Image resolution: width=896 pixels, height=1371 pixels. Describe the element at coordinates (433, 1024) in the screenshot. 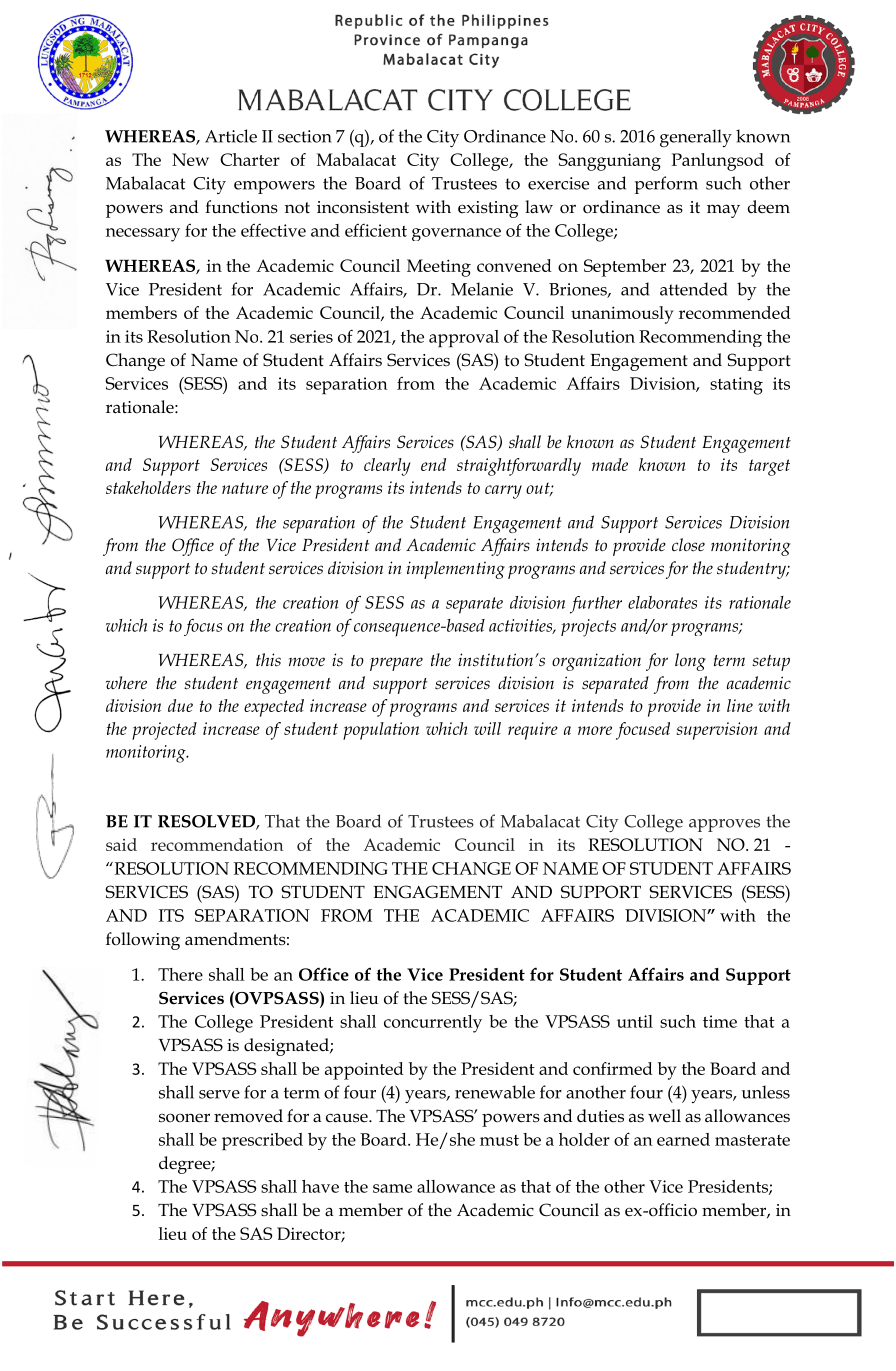

I see `concurrently` at that location.
